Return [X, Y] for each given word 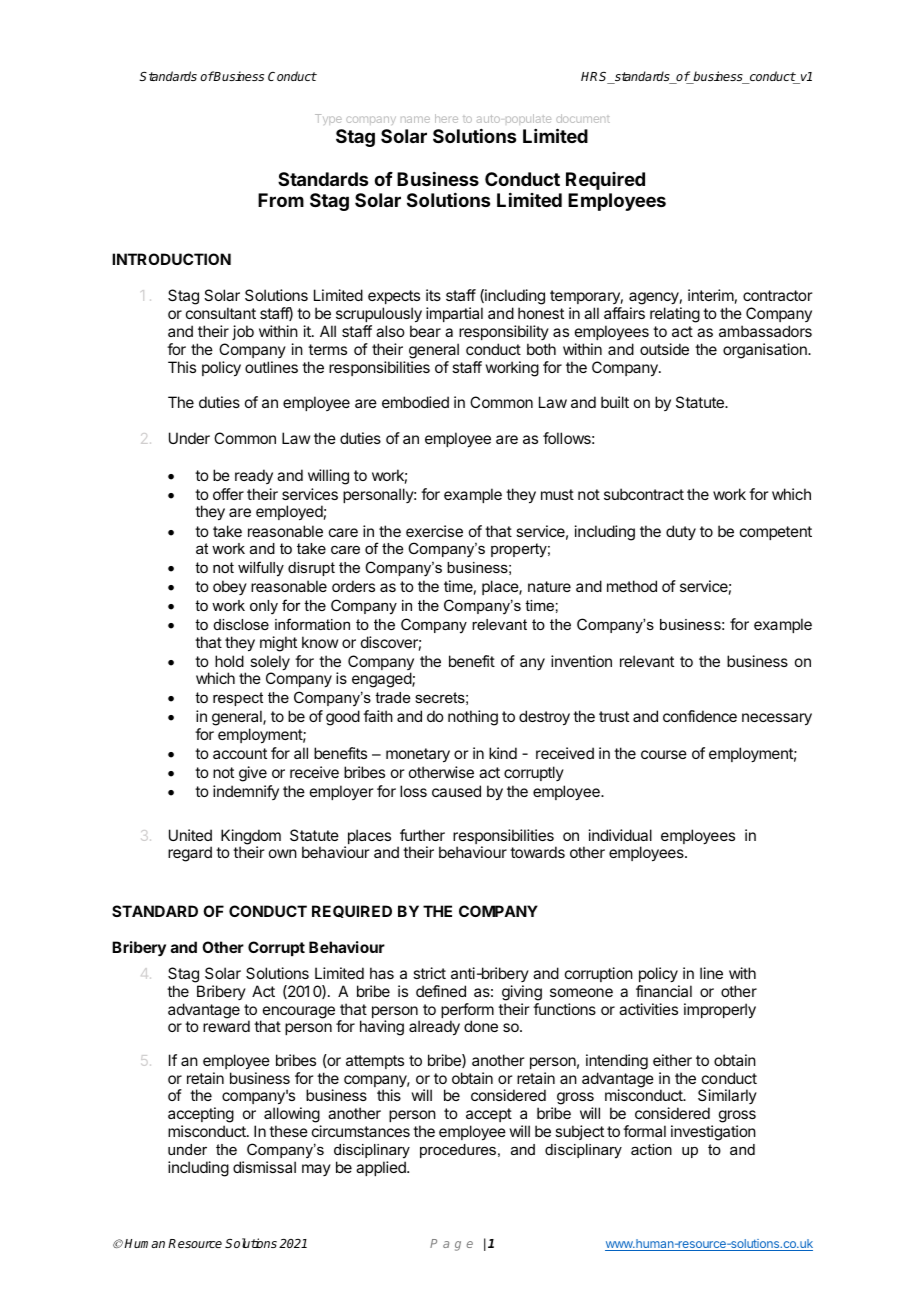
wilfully [261, 569]
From [281, 200]
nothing [473, 718]
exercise [434, 531]
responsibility [504, 332]
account [240, 753]
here [446, 118]
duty [681, 533]
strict [429, 973]
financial [664, 991]
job [243, 332]
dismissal [264, 1167]
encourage [297, 1013]
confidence [700, 716]
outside [664, 349]
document [583, 118]
